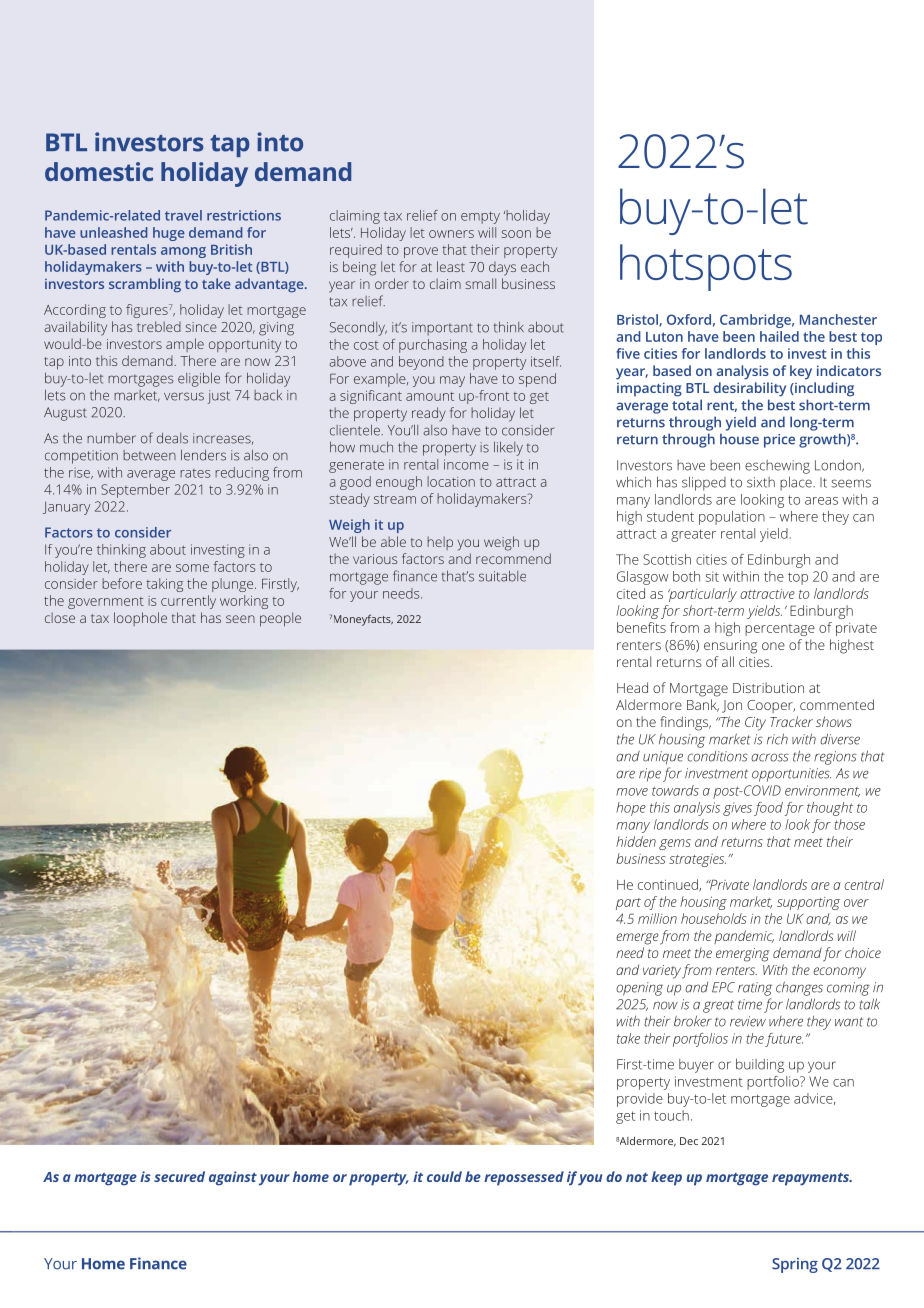 The width and height of the screenshot is (924, 1308). Describe the element at coordinates (637, 939) in the screenshot. I see `emerge` at that location.
